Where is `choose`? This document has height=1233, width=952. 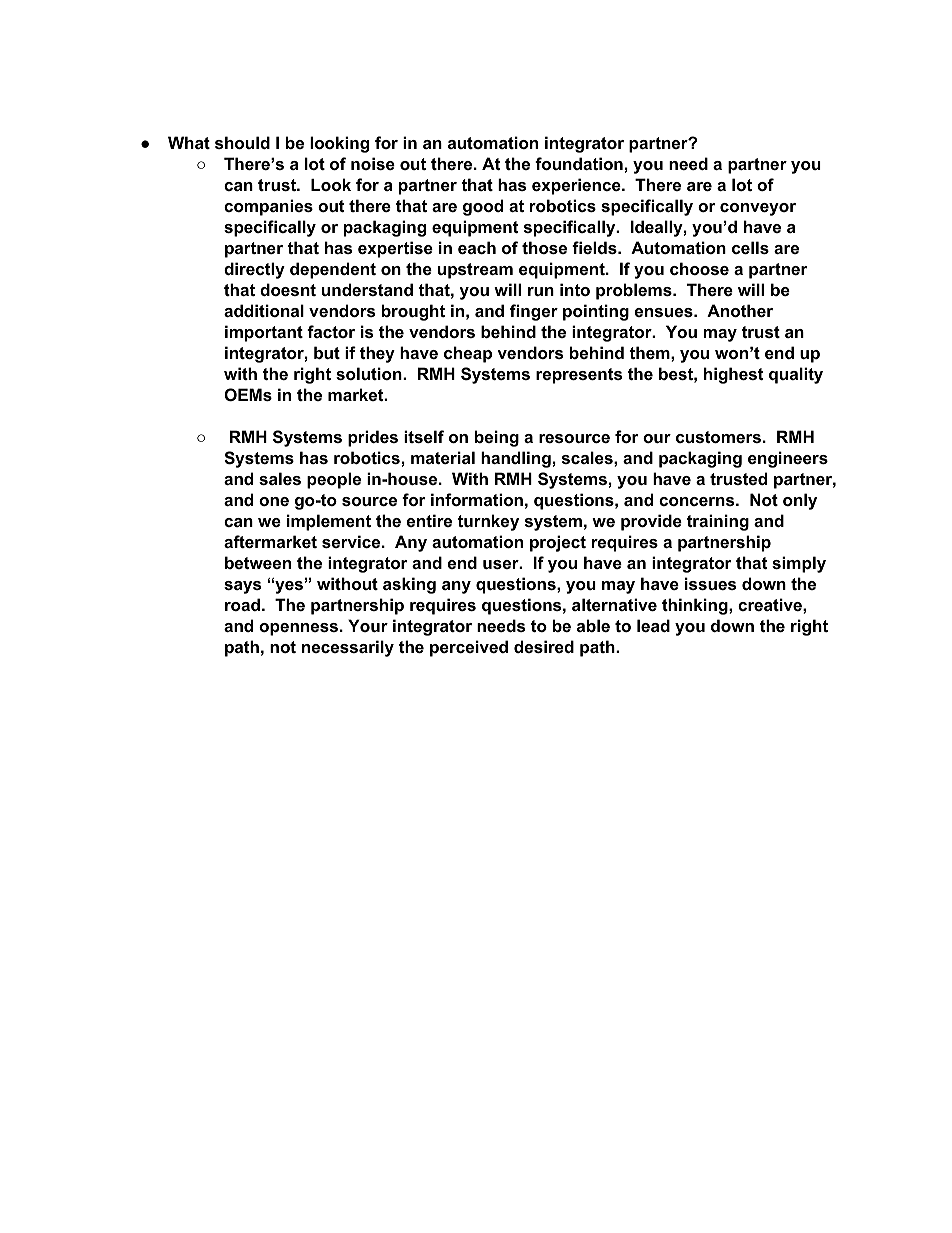 choose is located at coordinates (699, 268).
